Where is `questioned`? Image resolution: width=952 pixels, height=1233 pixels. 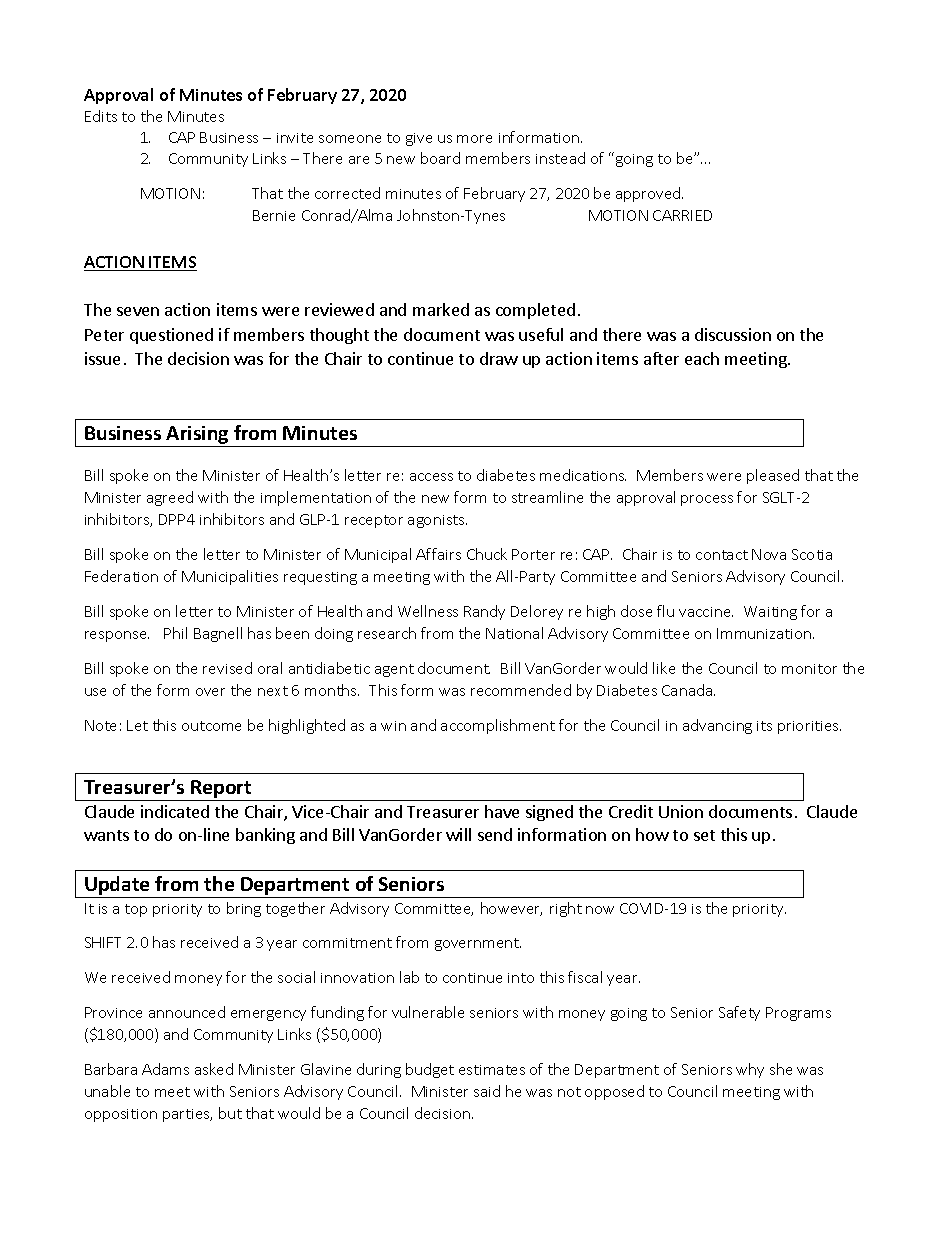 questioned is located at coordinates (171, 336).
